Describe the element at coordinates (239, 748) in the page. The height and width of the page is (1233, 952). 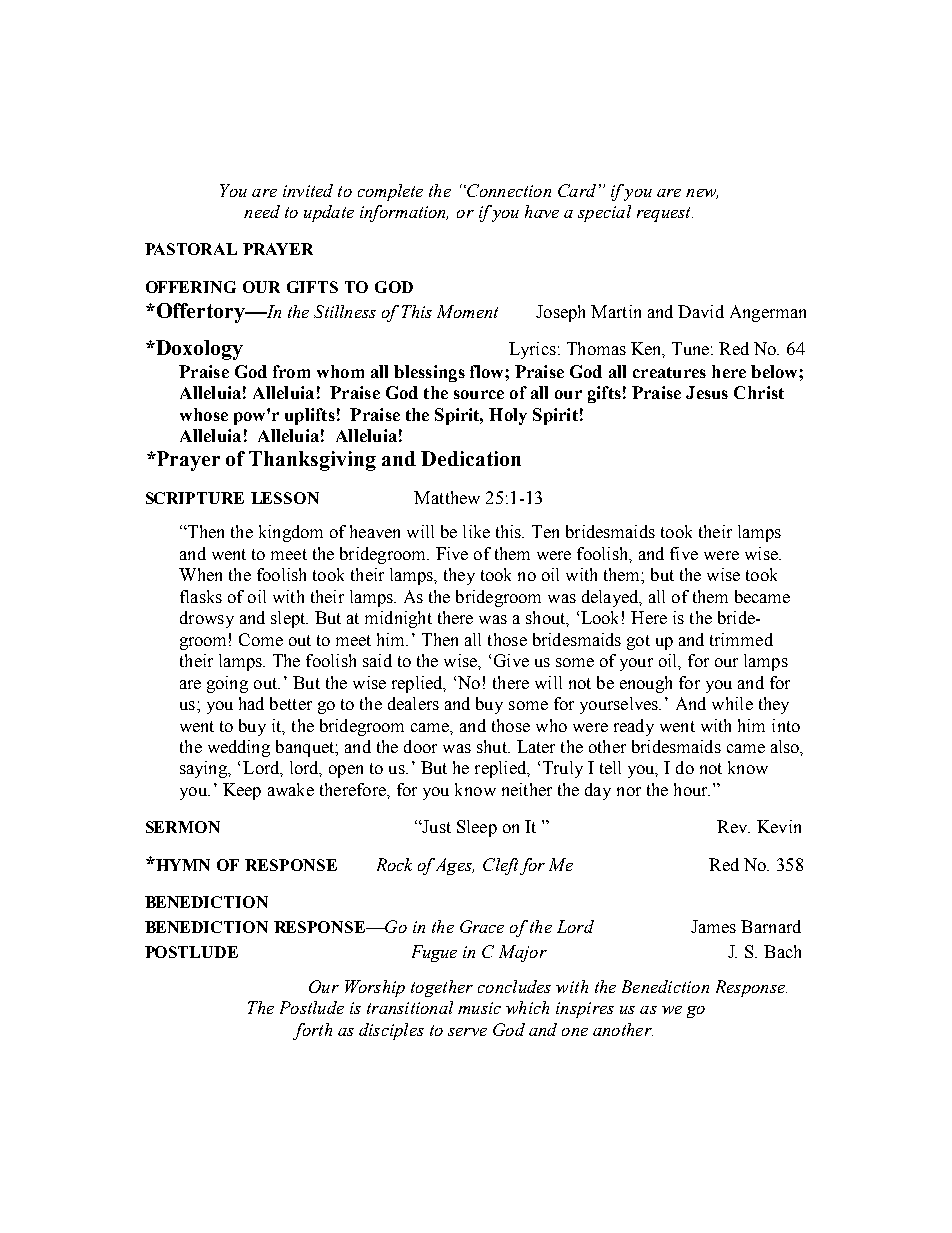
I see `wedding` at that location.
